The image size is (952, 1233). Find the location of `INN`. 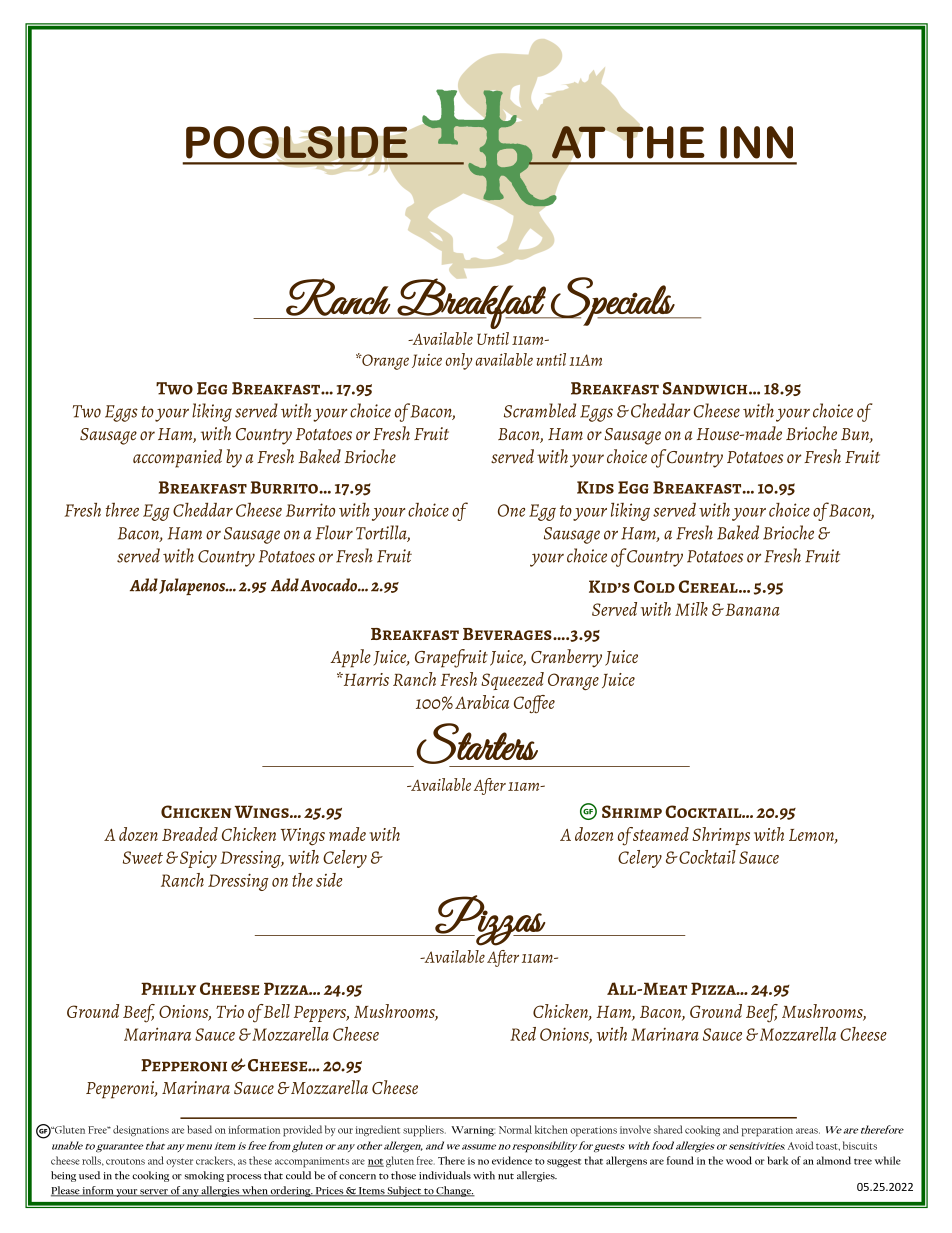

INN is located at coordinates (756, 142).
